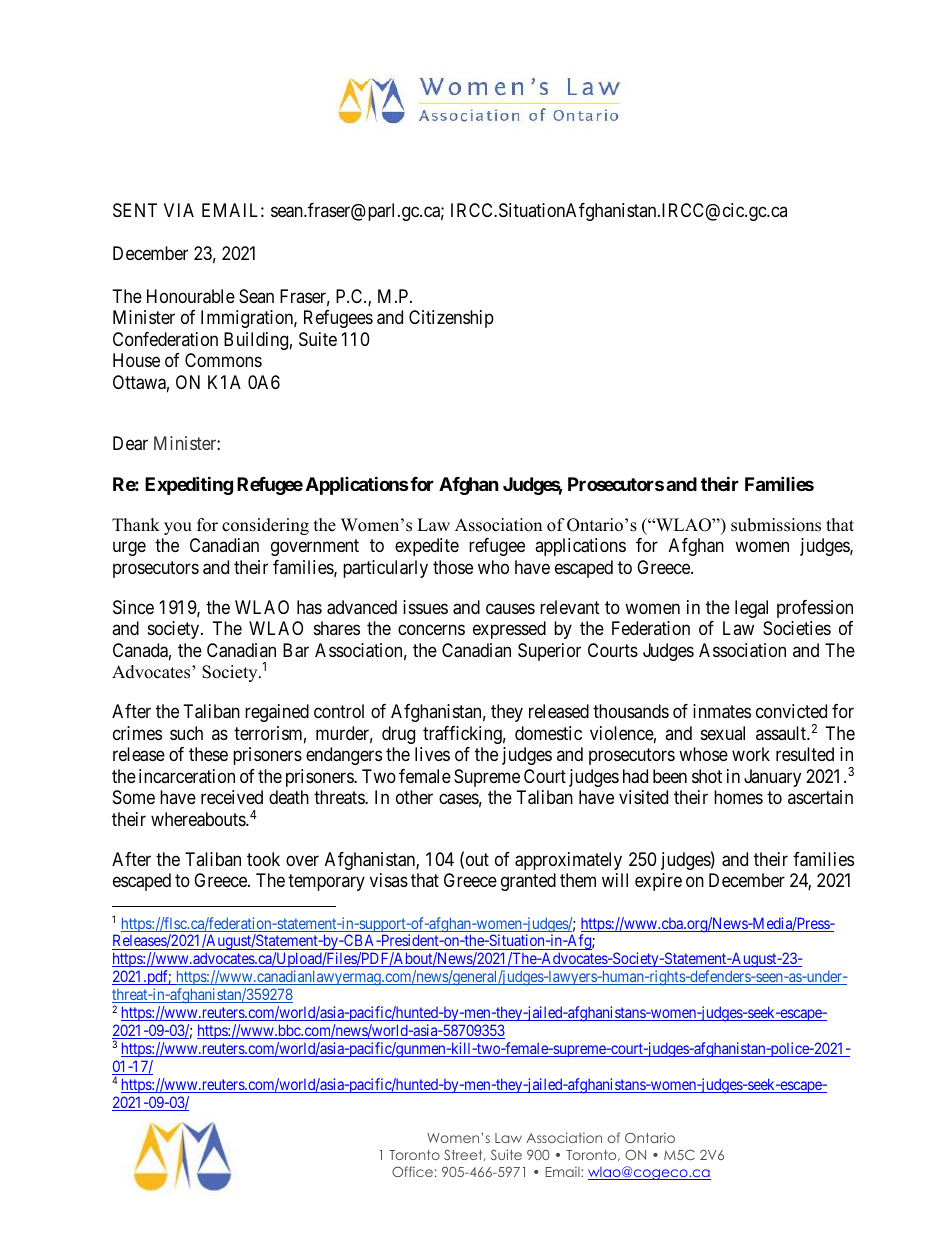 The image size is (952, 1233). I want to click on took, so click(263, 859).
